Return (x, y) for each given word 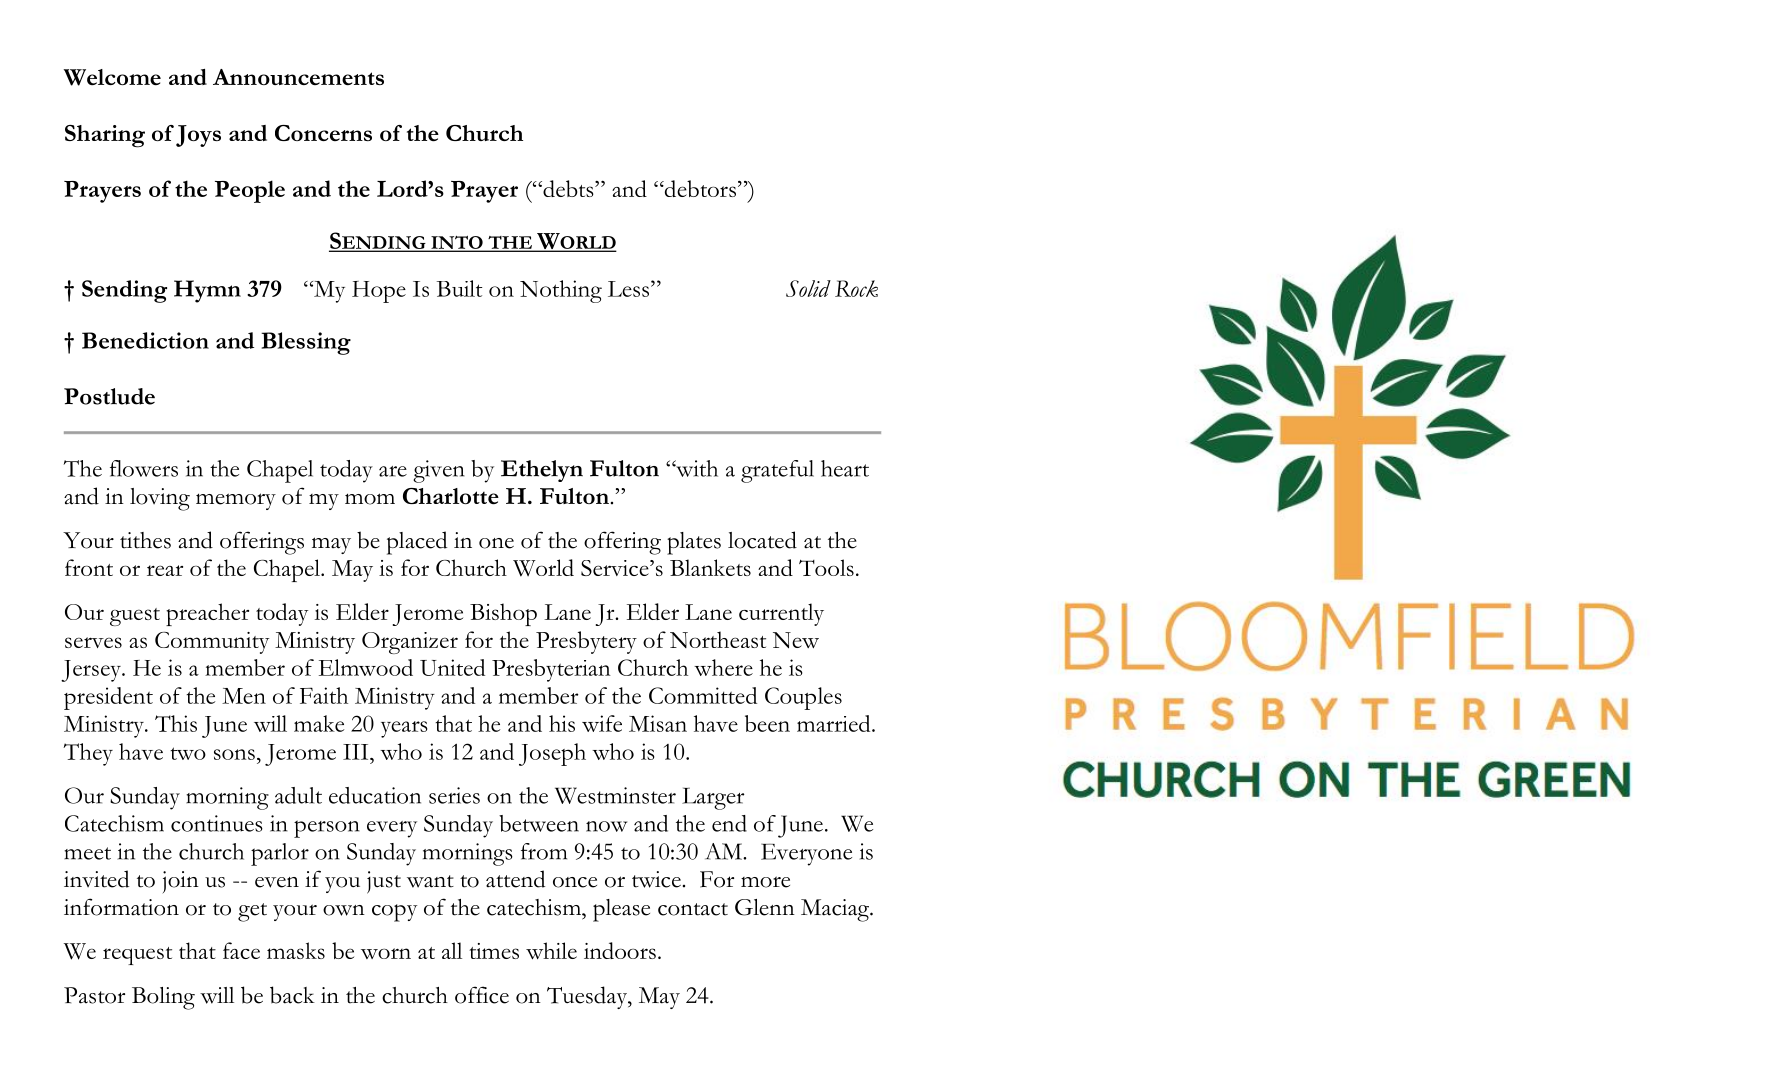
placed (417, 543)
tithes (145, 540)
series (454, 795)
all (452, 950)
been (767, 723)
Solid (808, 288)
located (762, 540)
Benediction (145, 340)
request (137, 956)
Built (459, 288)
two (188, 753)
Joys (198, 136)
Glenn (765, 907)
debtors (699, 188)
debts (568, 188)
